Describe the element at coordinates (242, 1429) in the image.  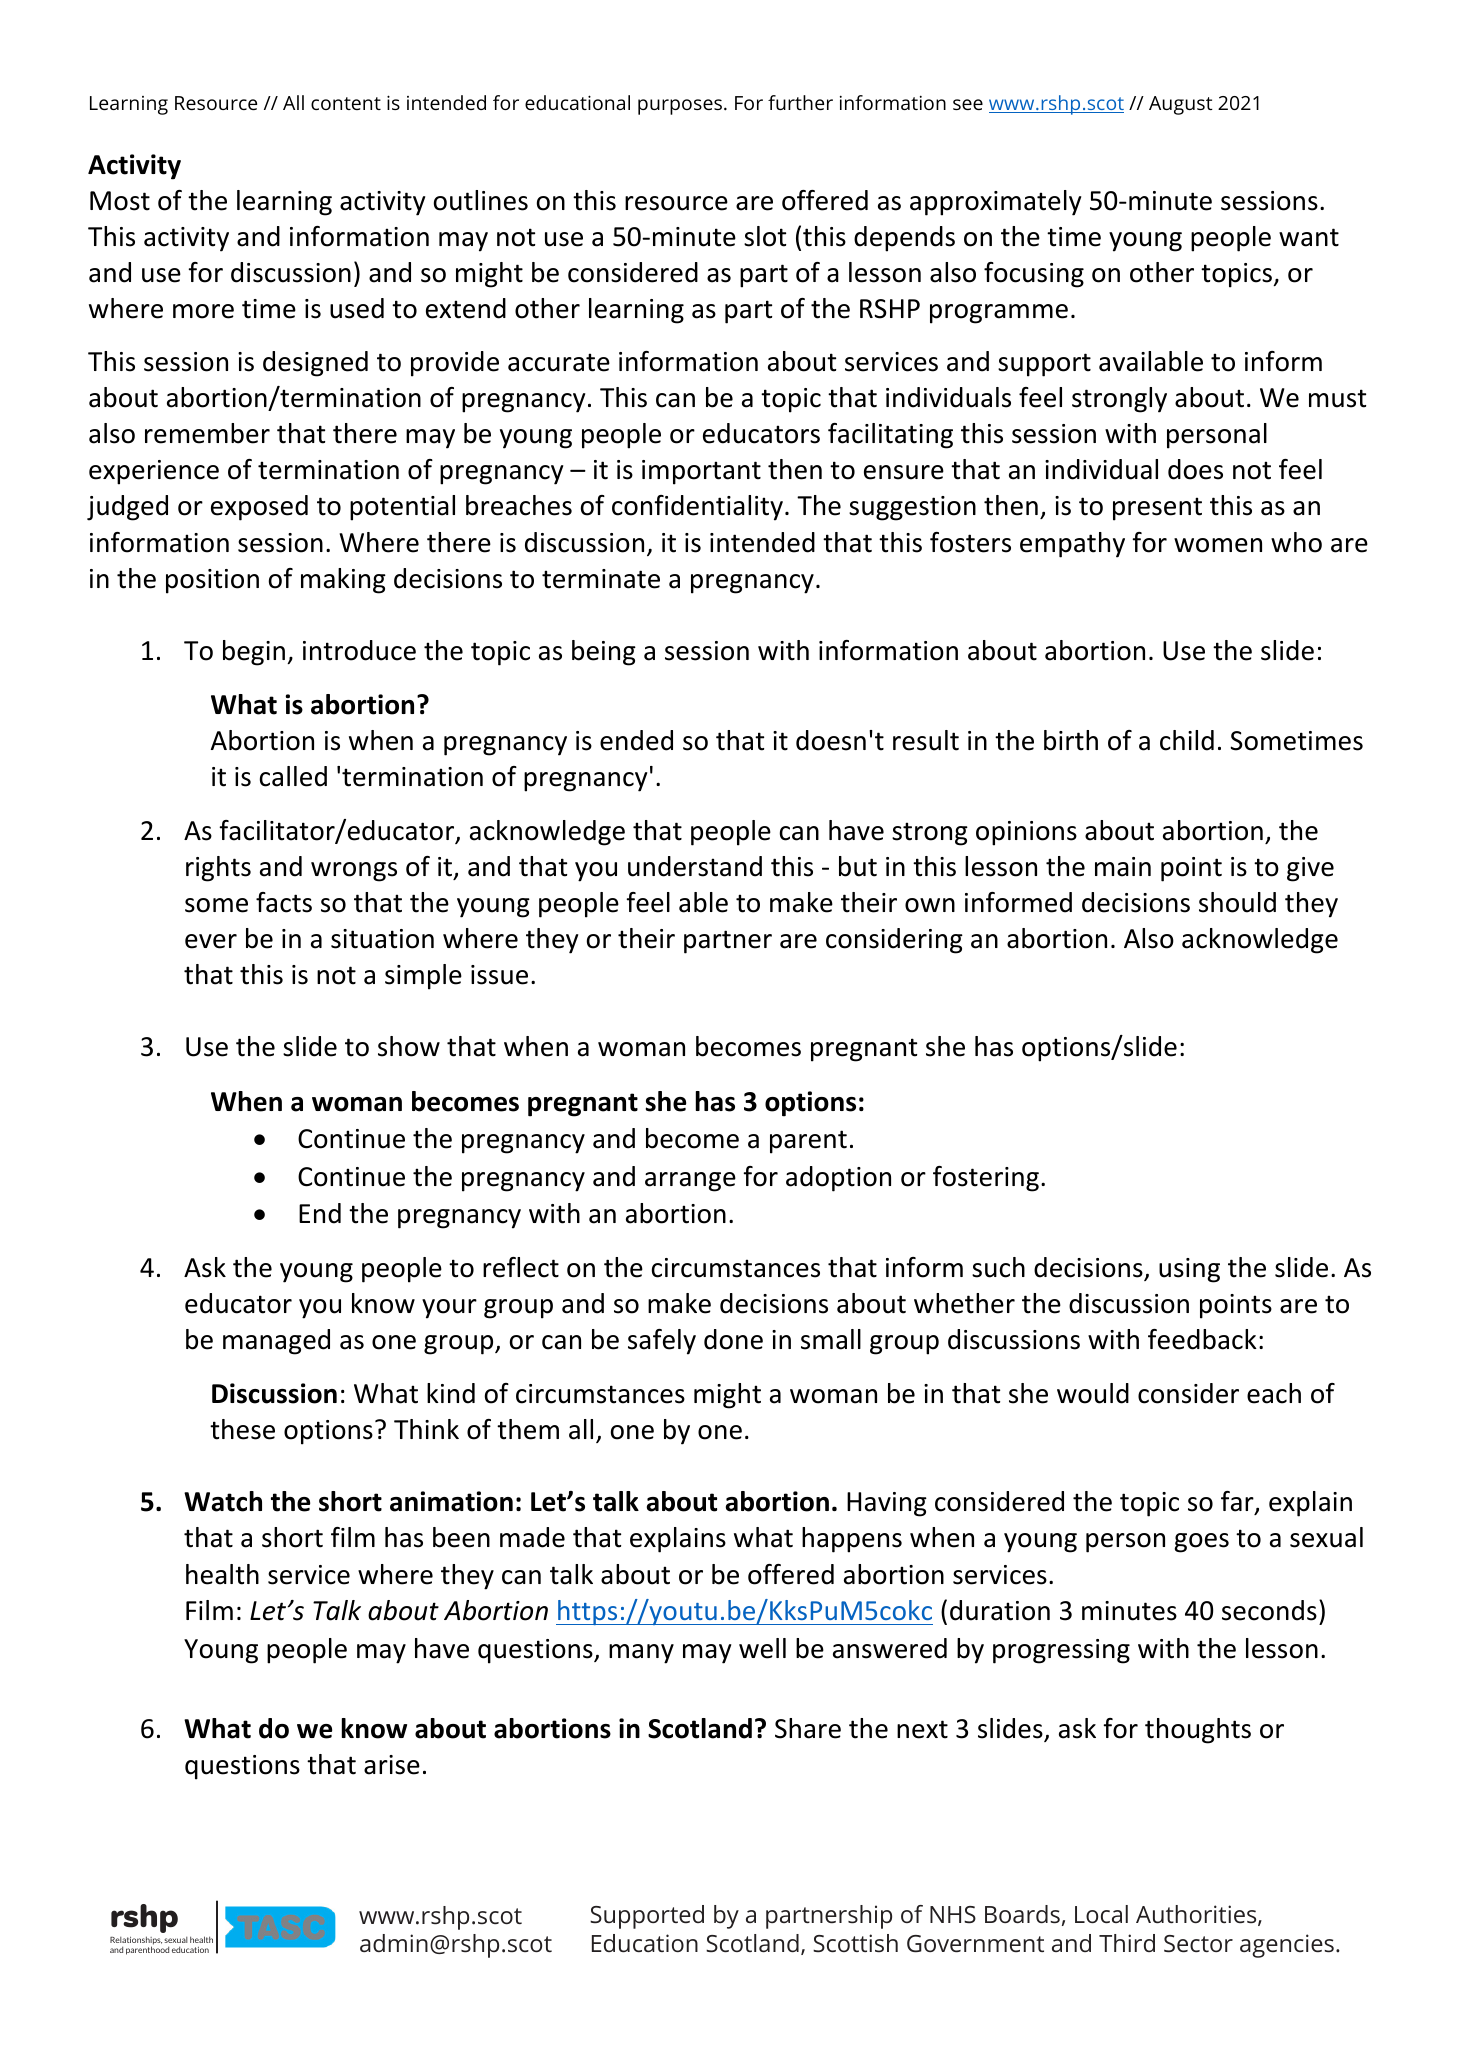
I see `these` at that location.
